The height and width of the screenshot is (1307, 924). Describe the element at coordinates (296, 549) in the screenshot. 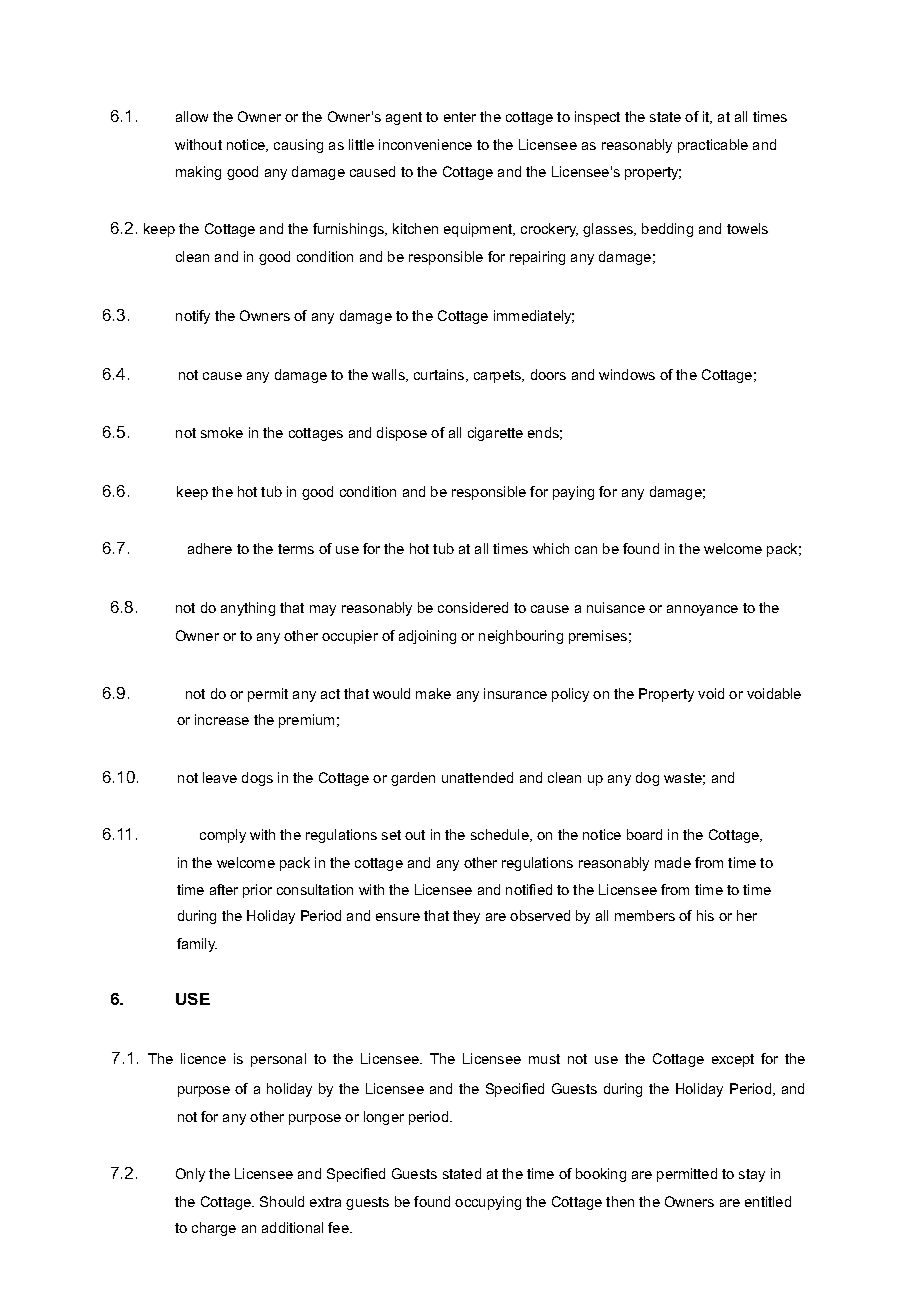

I see `terms` at that location.
